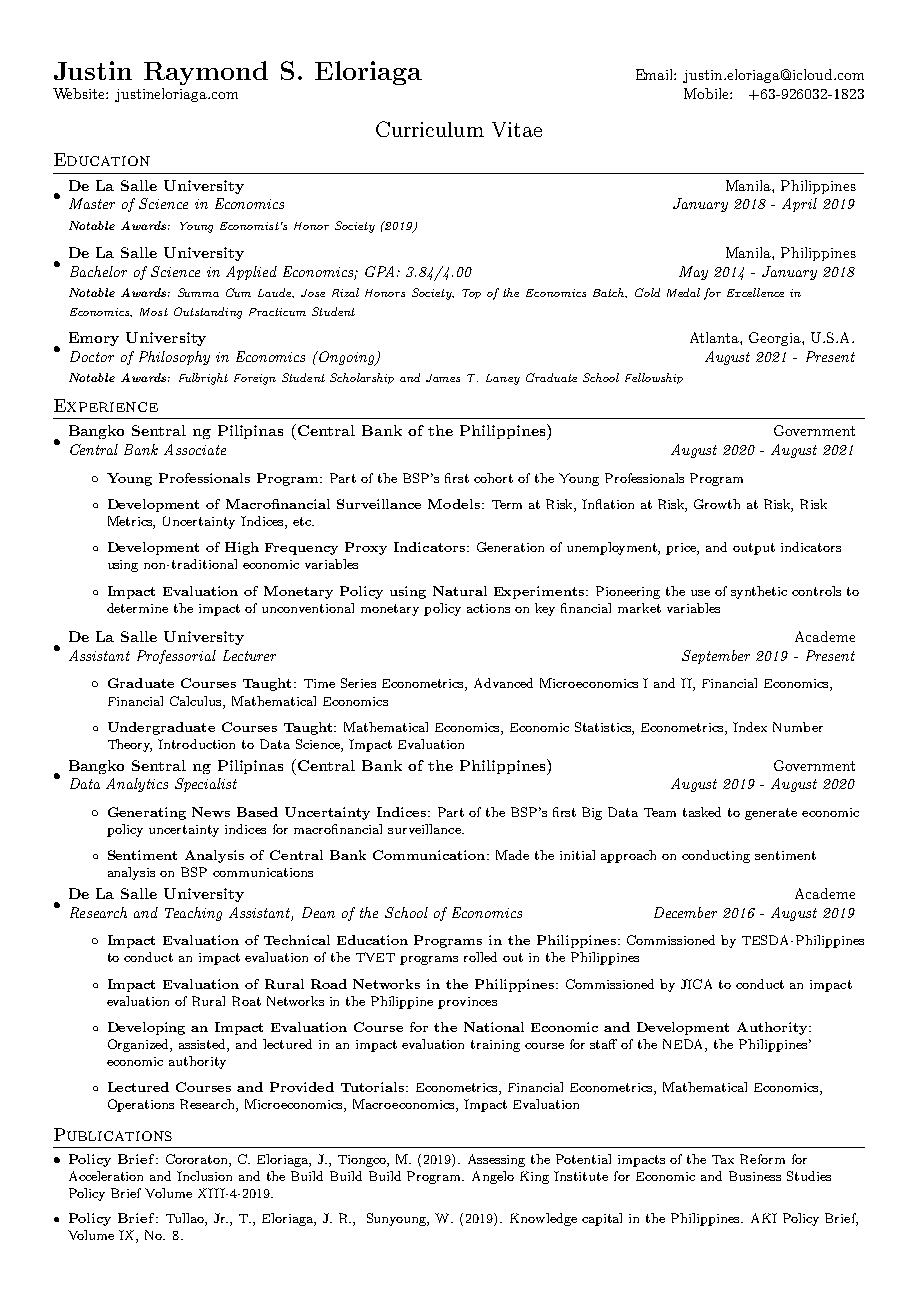 The width and height of the page is (924, 1308). What do you see at coordinates (488, 608) in the page?
I see `actions` at bounding box center [488, 608].
